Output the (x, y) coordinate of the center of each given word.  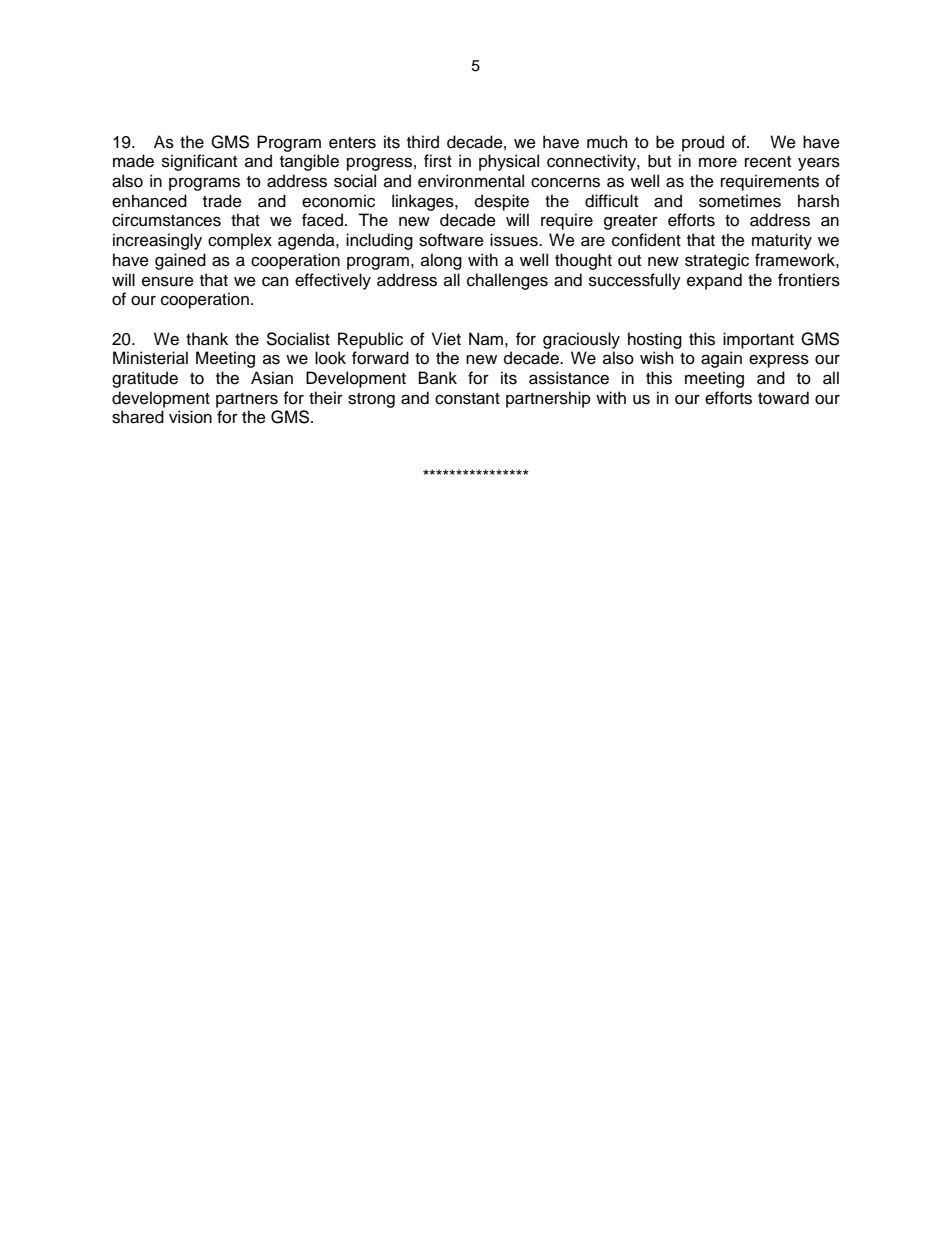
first (438, 161)
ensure (168, 281)
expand (714, 281)
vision (190, 417)
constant (467, 399)
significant (199, 162)
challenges (507, 281)
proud (703, 143)
